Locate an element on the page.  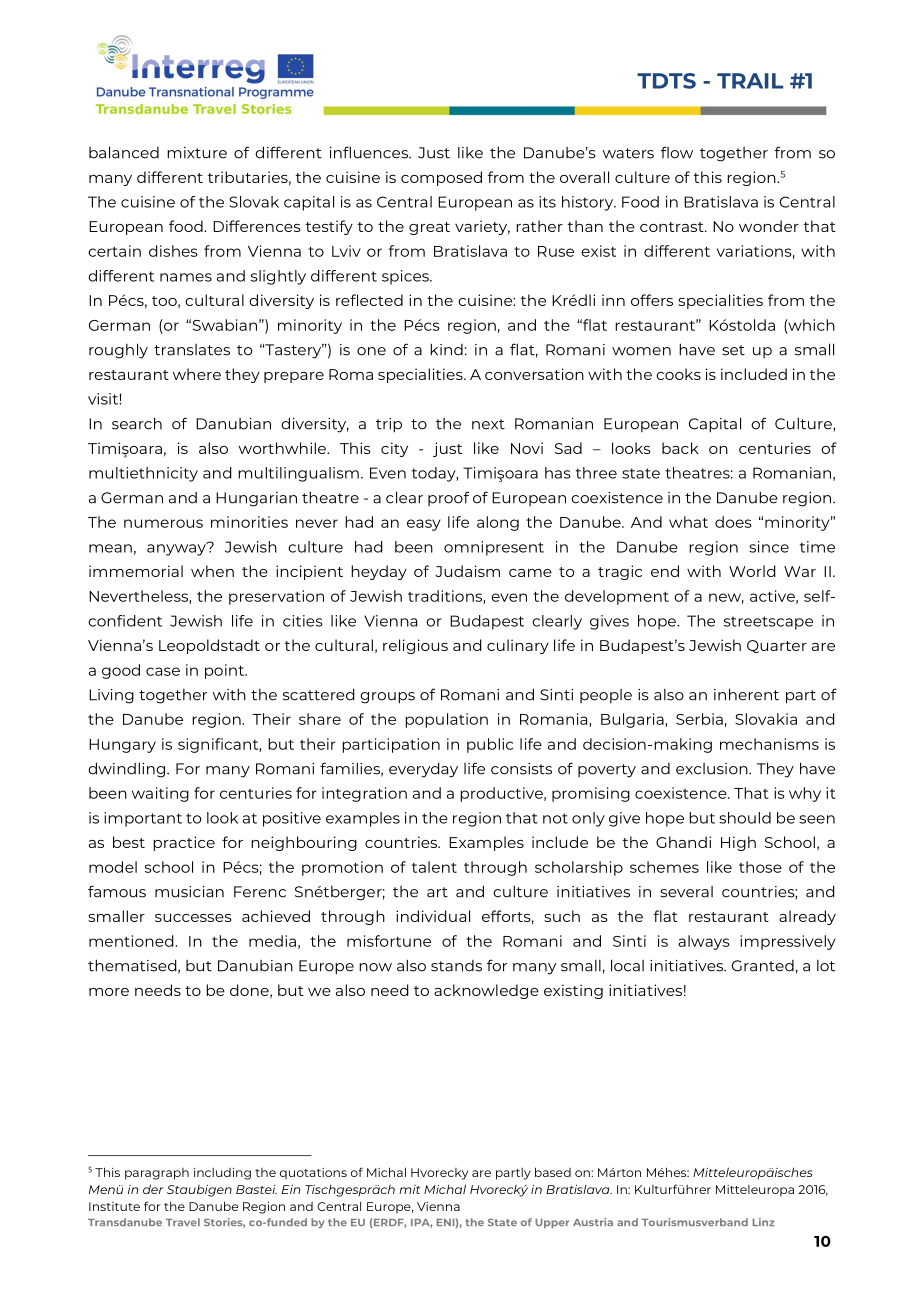
TRAIL is located at coordinates (750, 81).
